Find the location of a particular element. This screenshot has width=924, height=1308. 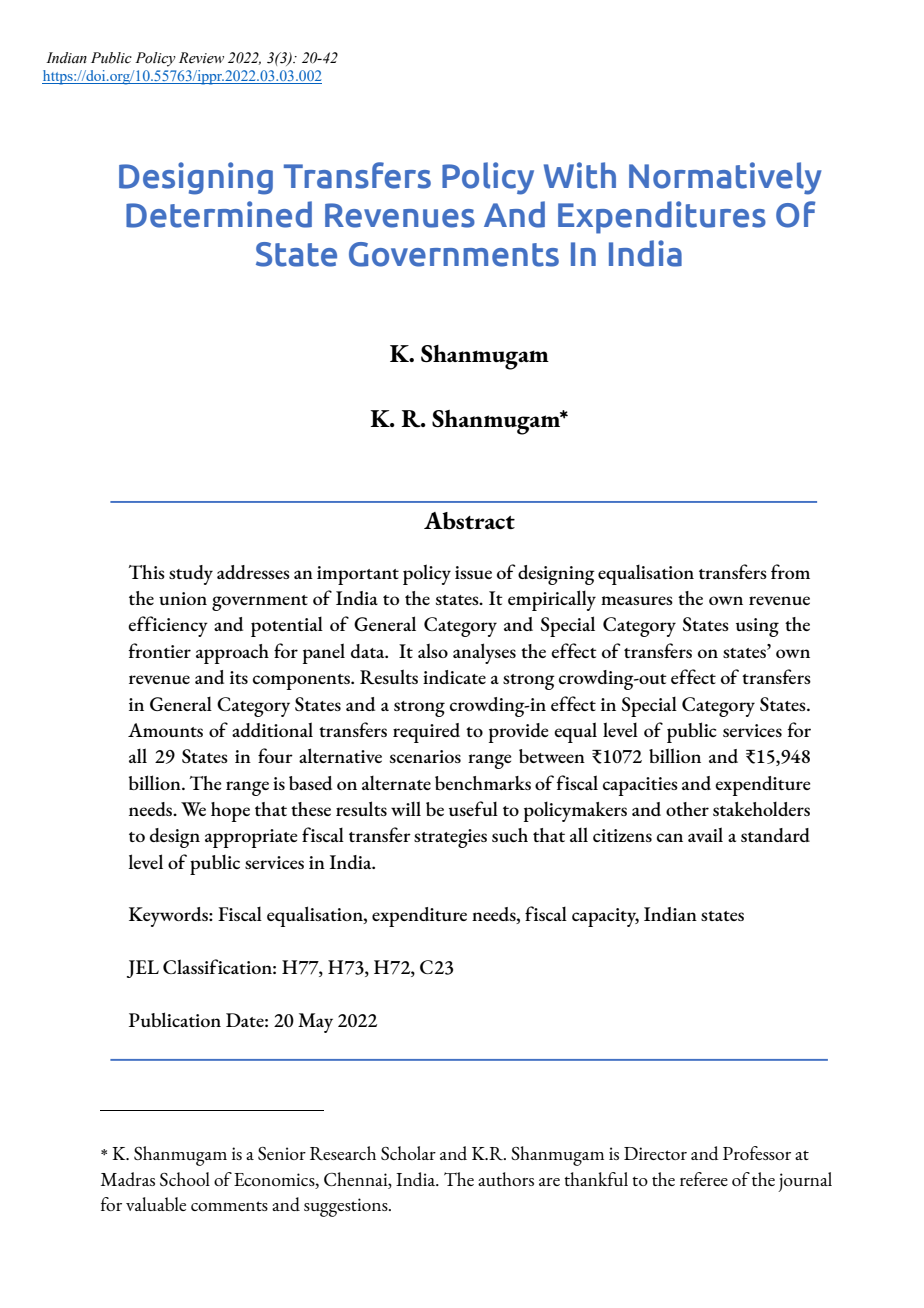

Normatively is located at coordinates (725, 178).
